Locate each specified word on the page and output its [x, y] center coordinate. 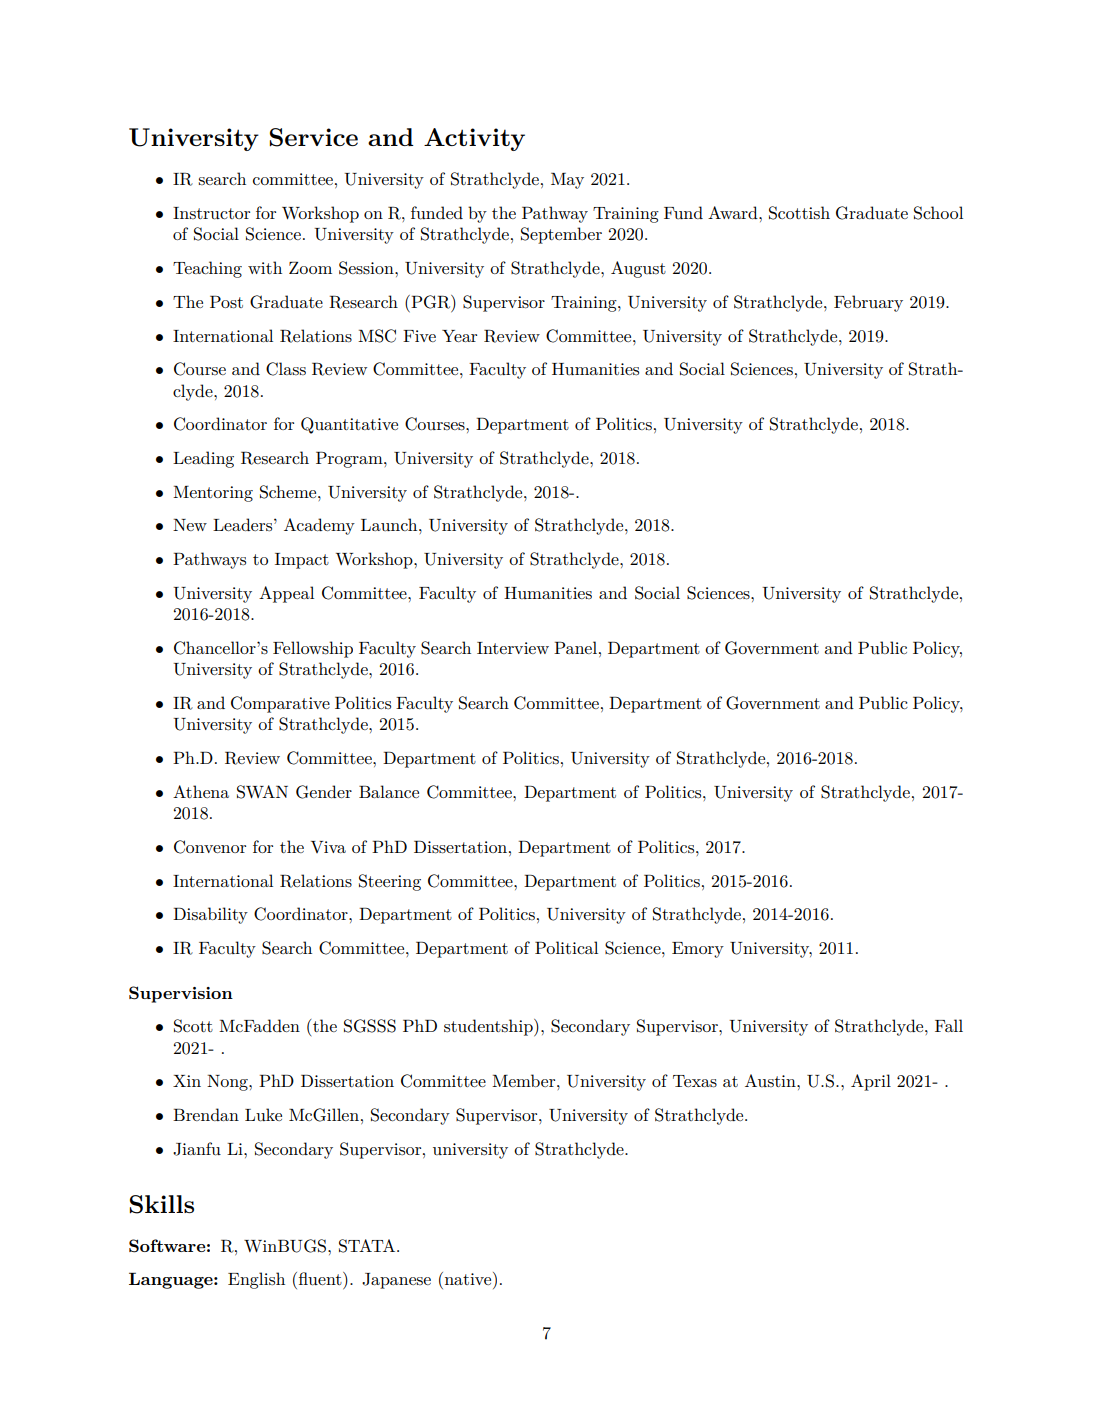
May [567, 181]
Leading [203, 459]
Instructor [211, 213]
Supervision [181, 994]
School [938, 213]
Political [566, 947]
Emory [698, 950]
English [256, 1280]
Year [459, 336]
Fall [949, 1025]
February [868, 303]
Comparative [280, 704]
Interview [513, 648]
